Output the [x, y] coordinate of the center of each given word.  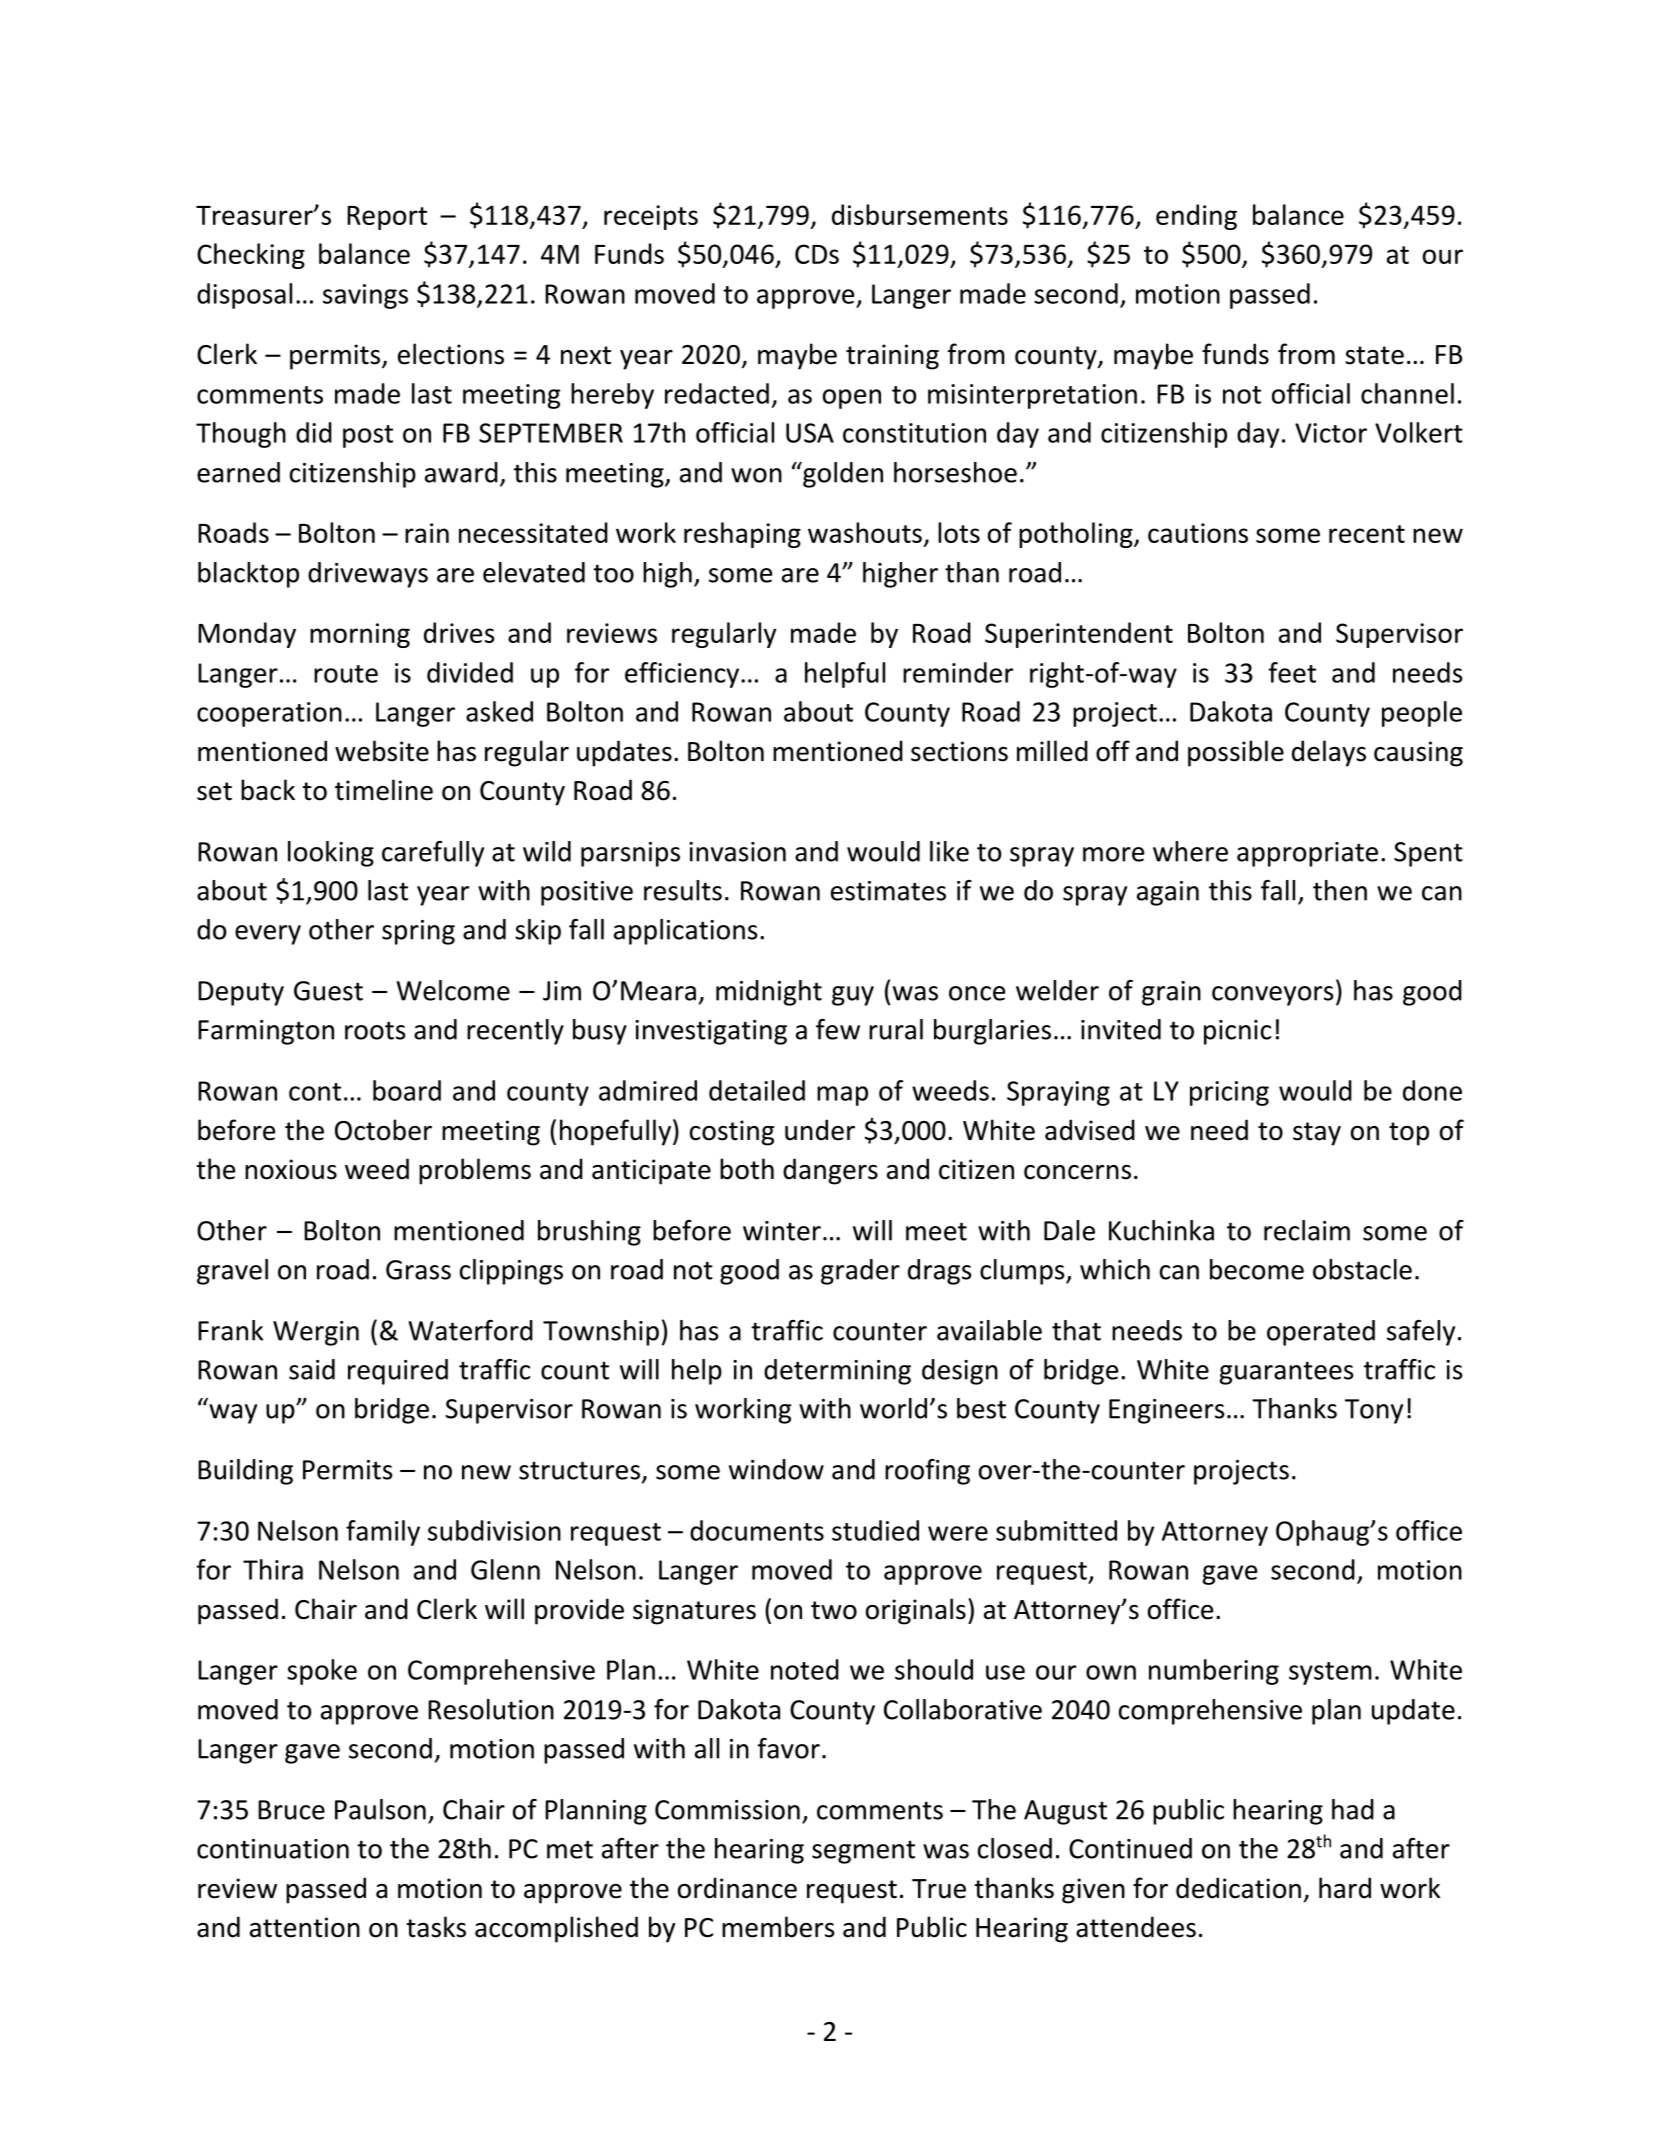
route [346, 674]
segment [863, 1852]
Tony [1374, 1411]
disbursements [920, 214]
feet [1292, 672]
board [407, 1090]
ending [1196, 217]
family [383, 1533]
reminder [958, 672]
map [842, 1096]
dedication [1238, 1888]
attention [305, 1927]
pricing [1229, 1093]
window [776, 1469]
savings [365, 296]
